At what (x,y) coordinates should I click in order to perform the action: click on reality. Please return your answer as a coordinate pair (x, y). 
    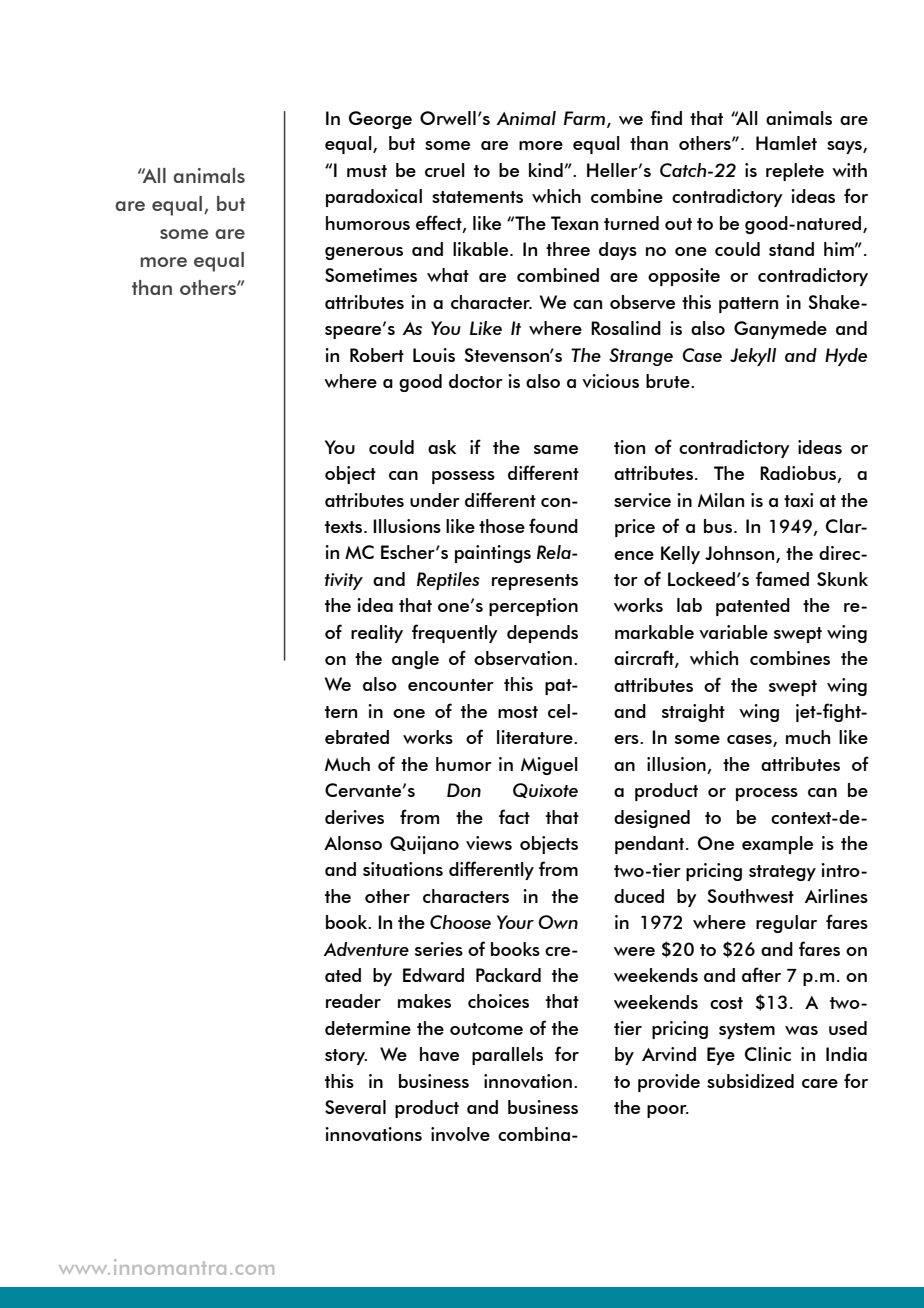
    Looking at the image, I should click on (377, 634).
